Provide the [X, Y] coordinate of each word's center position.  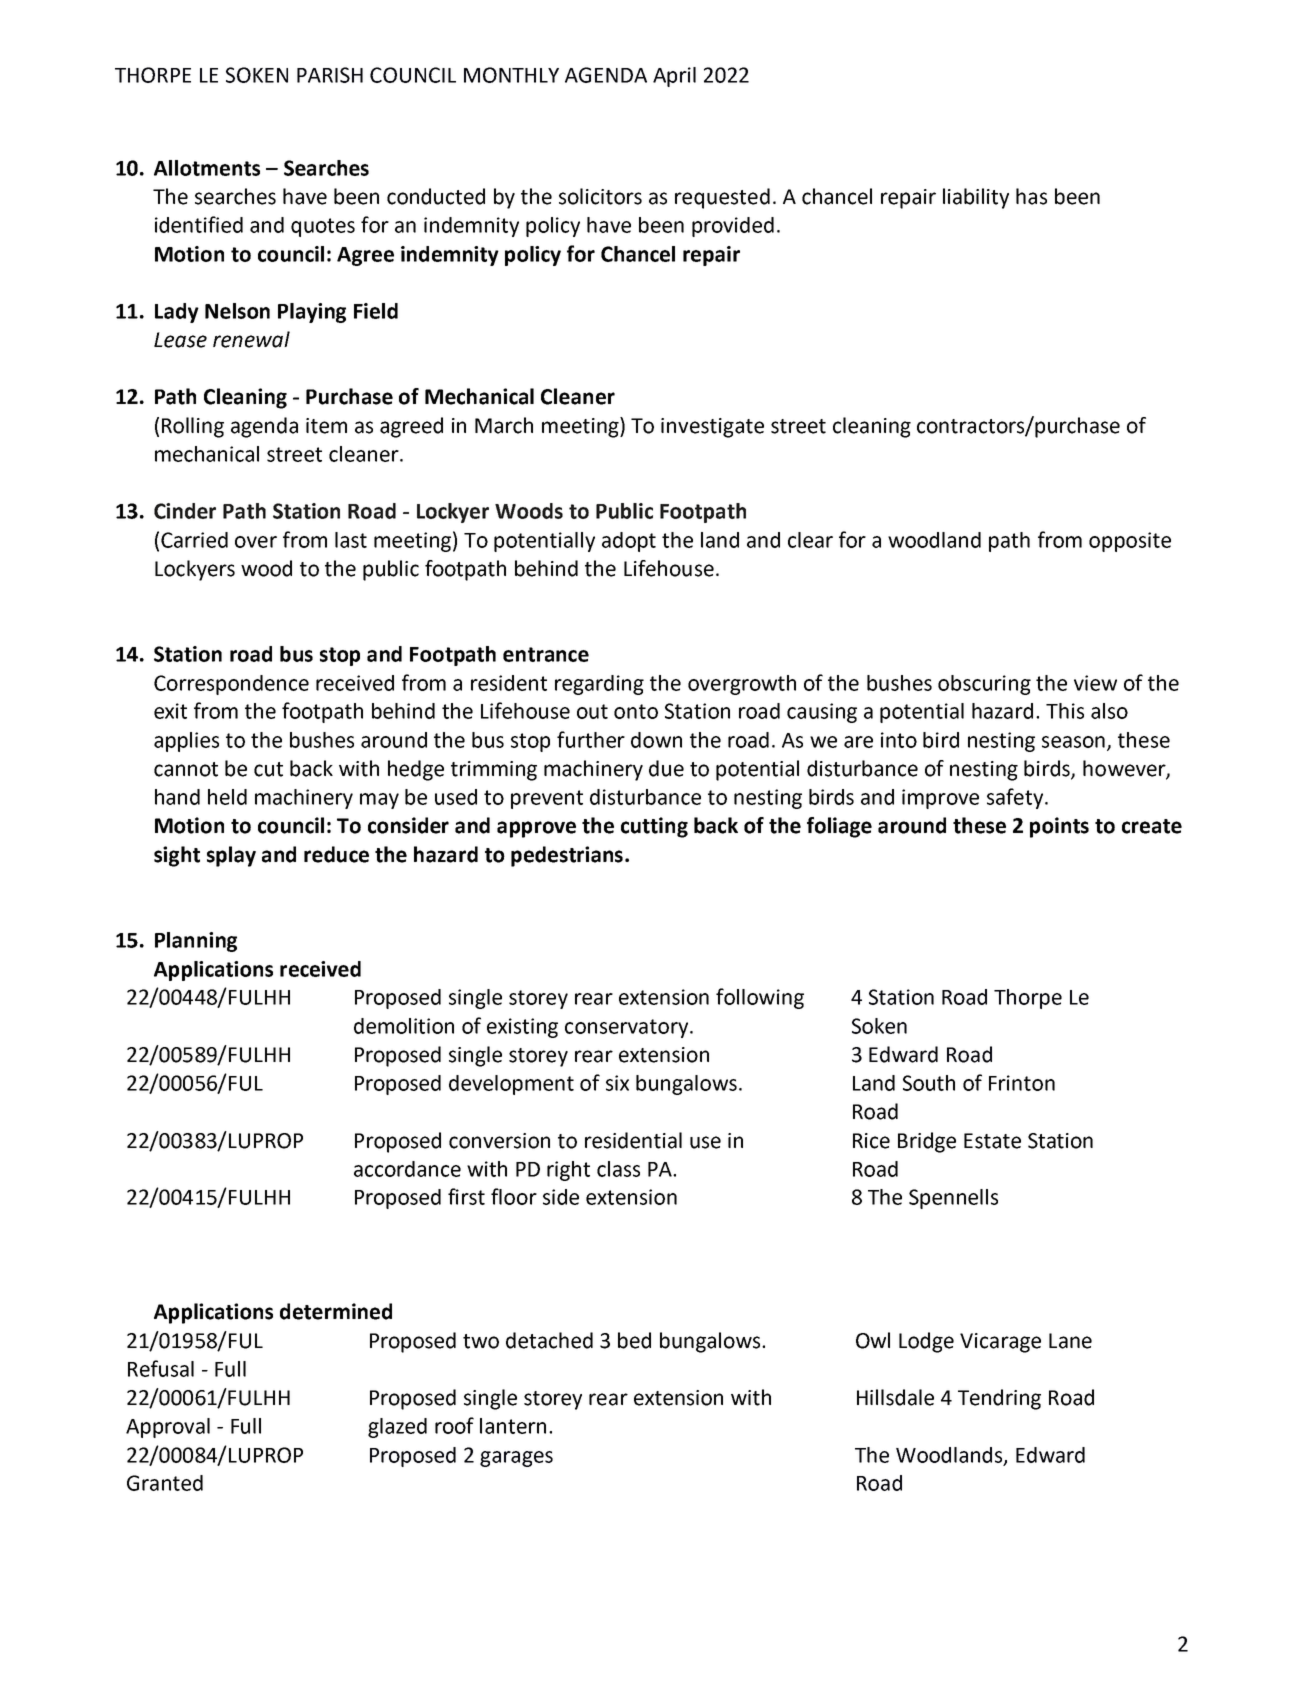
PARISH [330, 75]
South [929, 1083]
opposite [1130, 542]
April [674, 77]
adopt [629, 542]
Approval [168, 1428]
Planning [196, 942]
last [351, 540]
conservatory [628, 1028]
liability [976, 198]
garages [516, 1459]
